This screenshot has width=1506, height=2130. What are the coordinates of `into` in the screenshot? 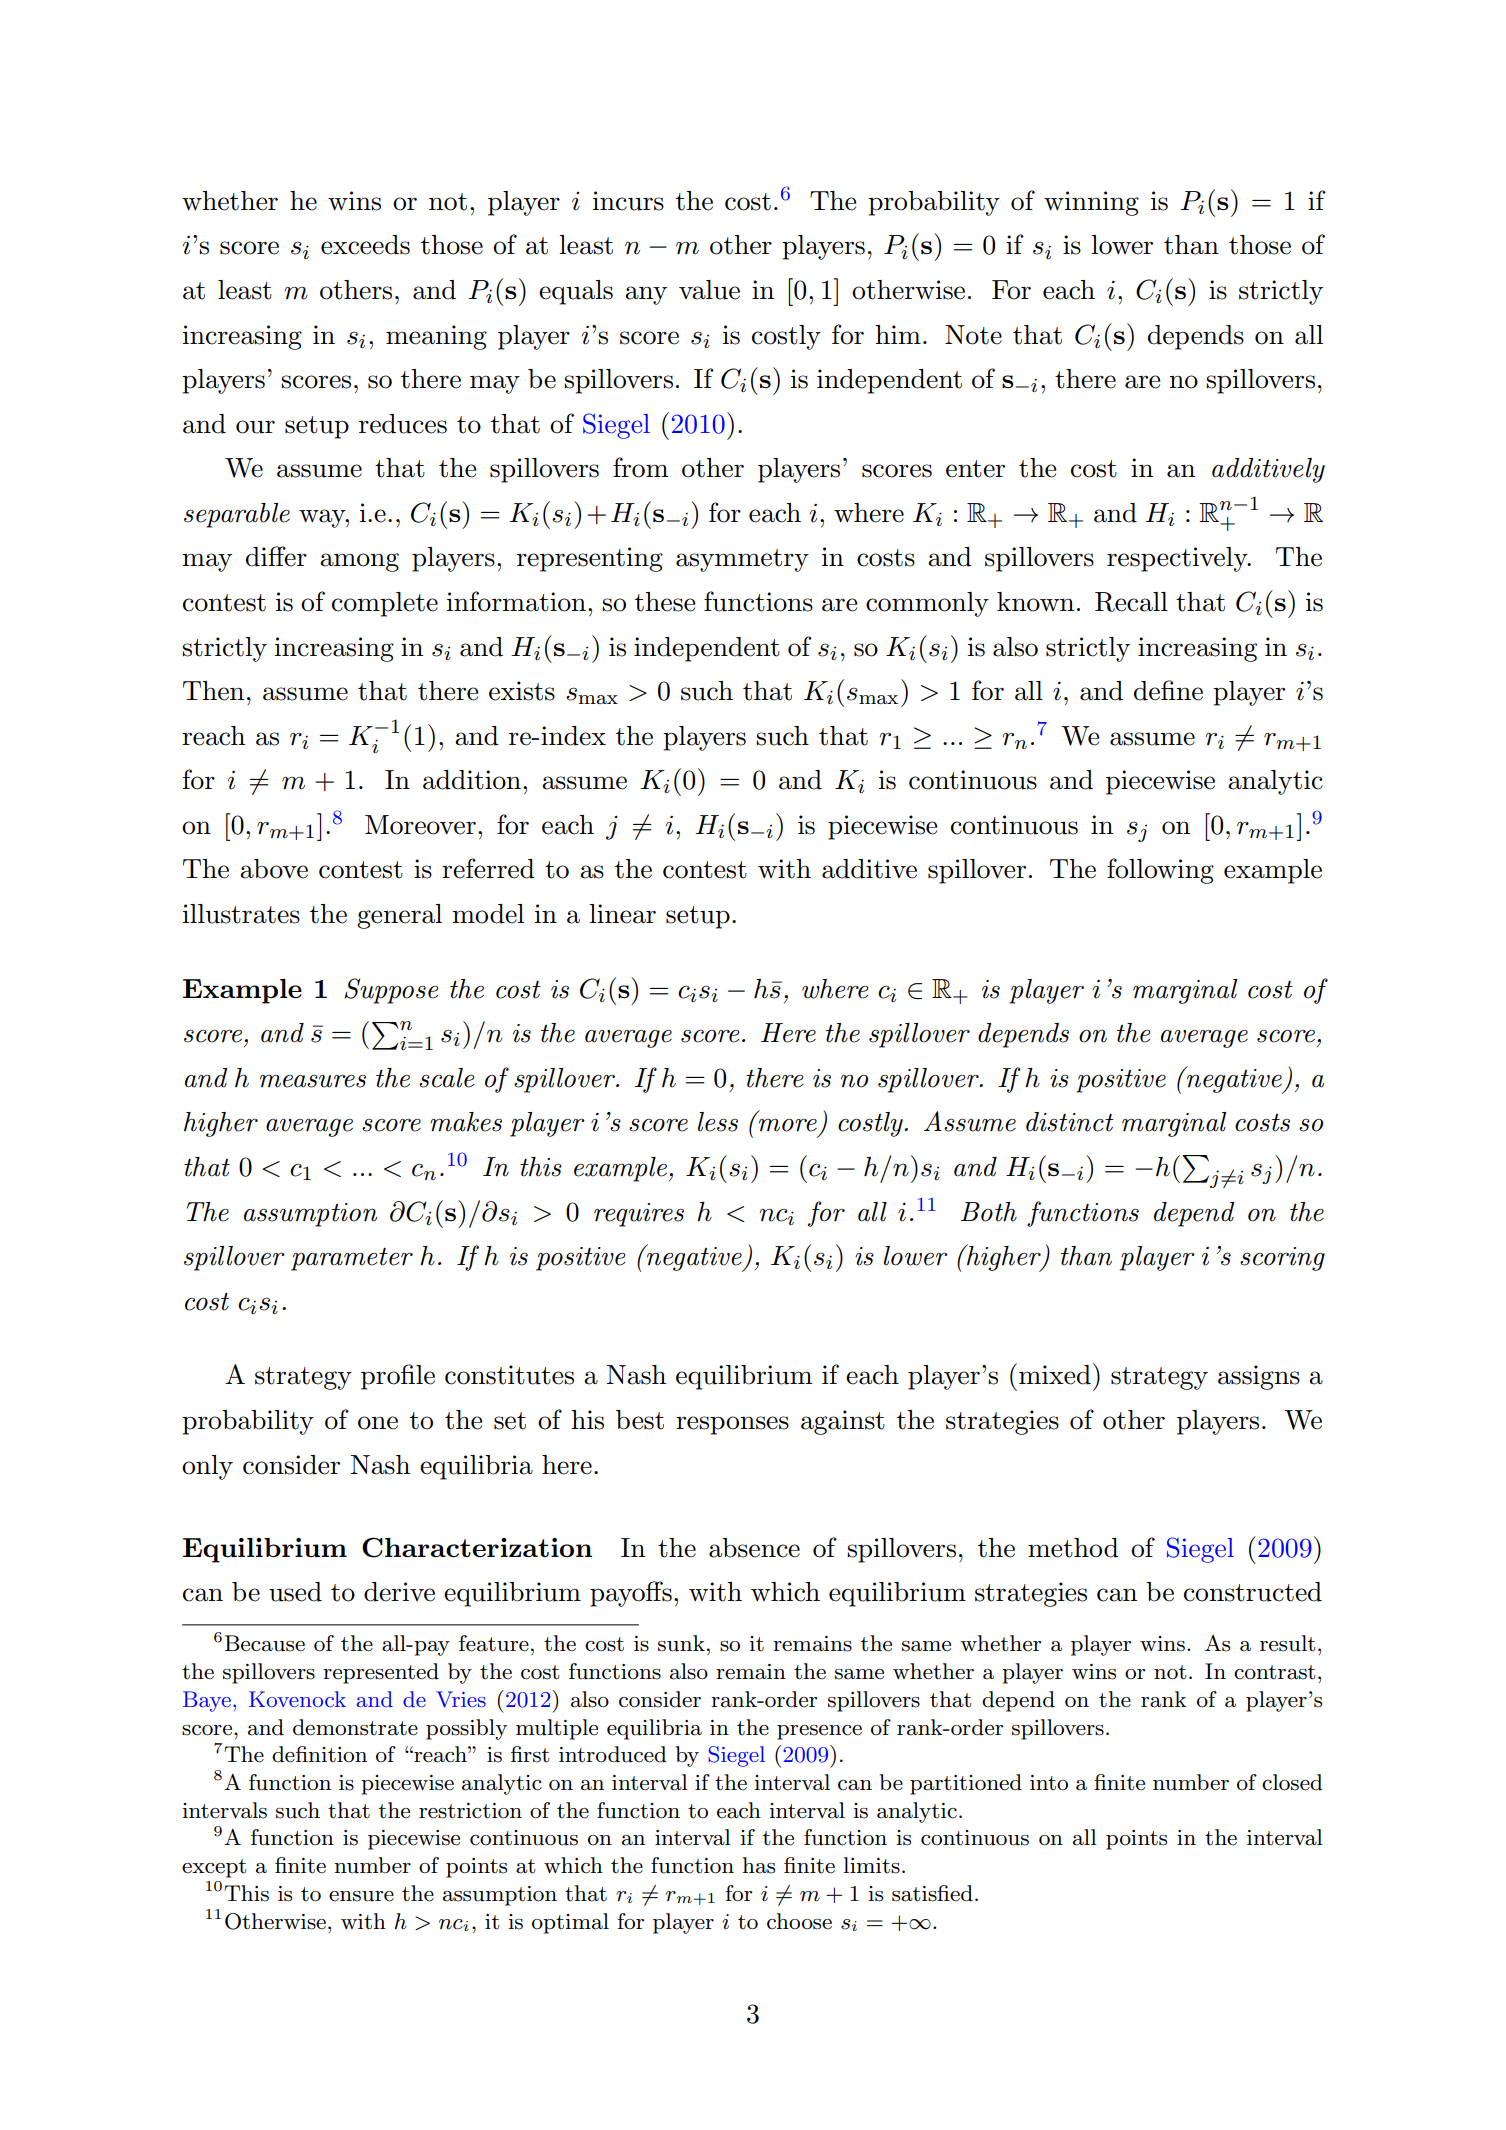 It's located at (1049, 1783).
